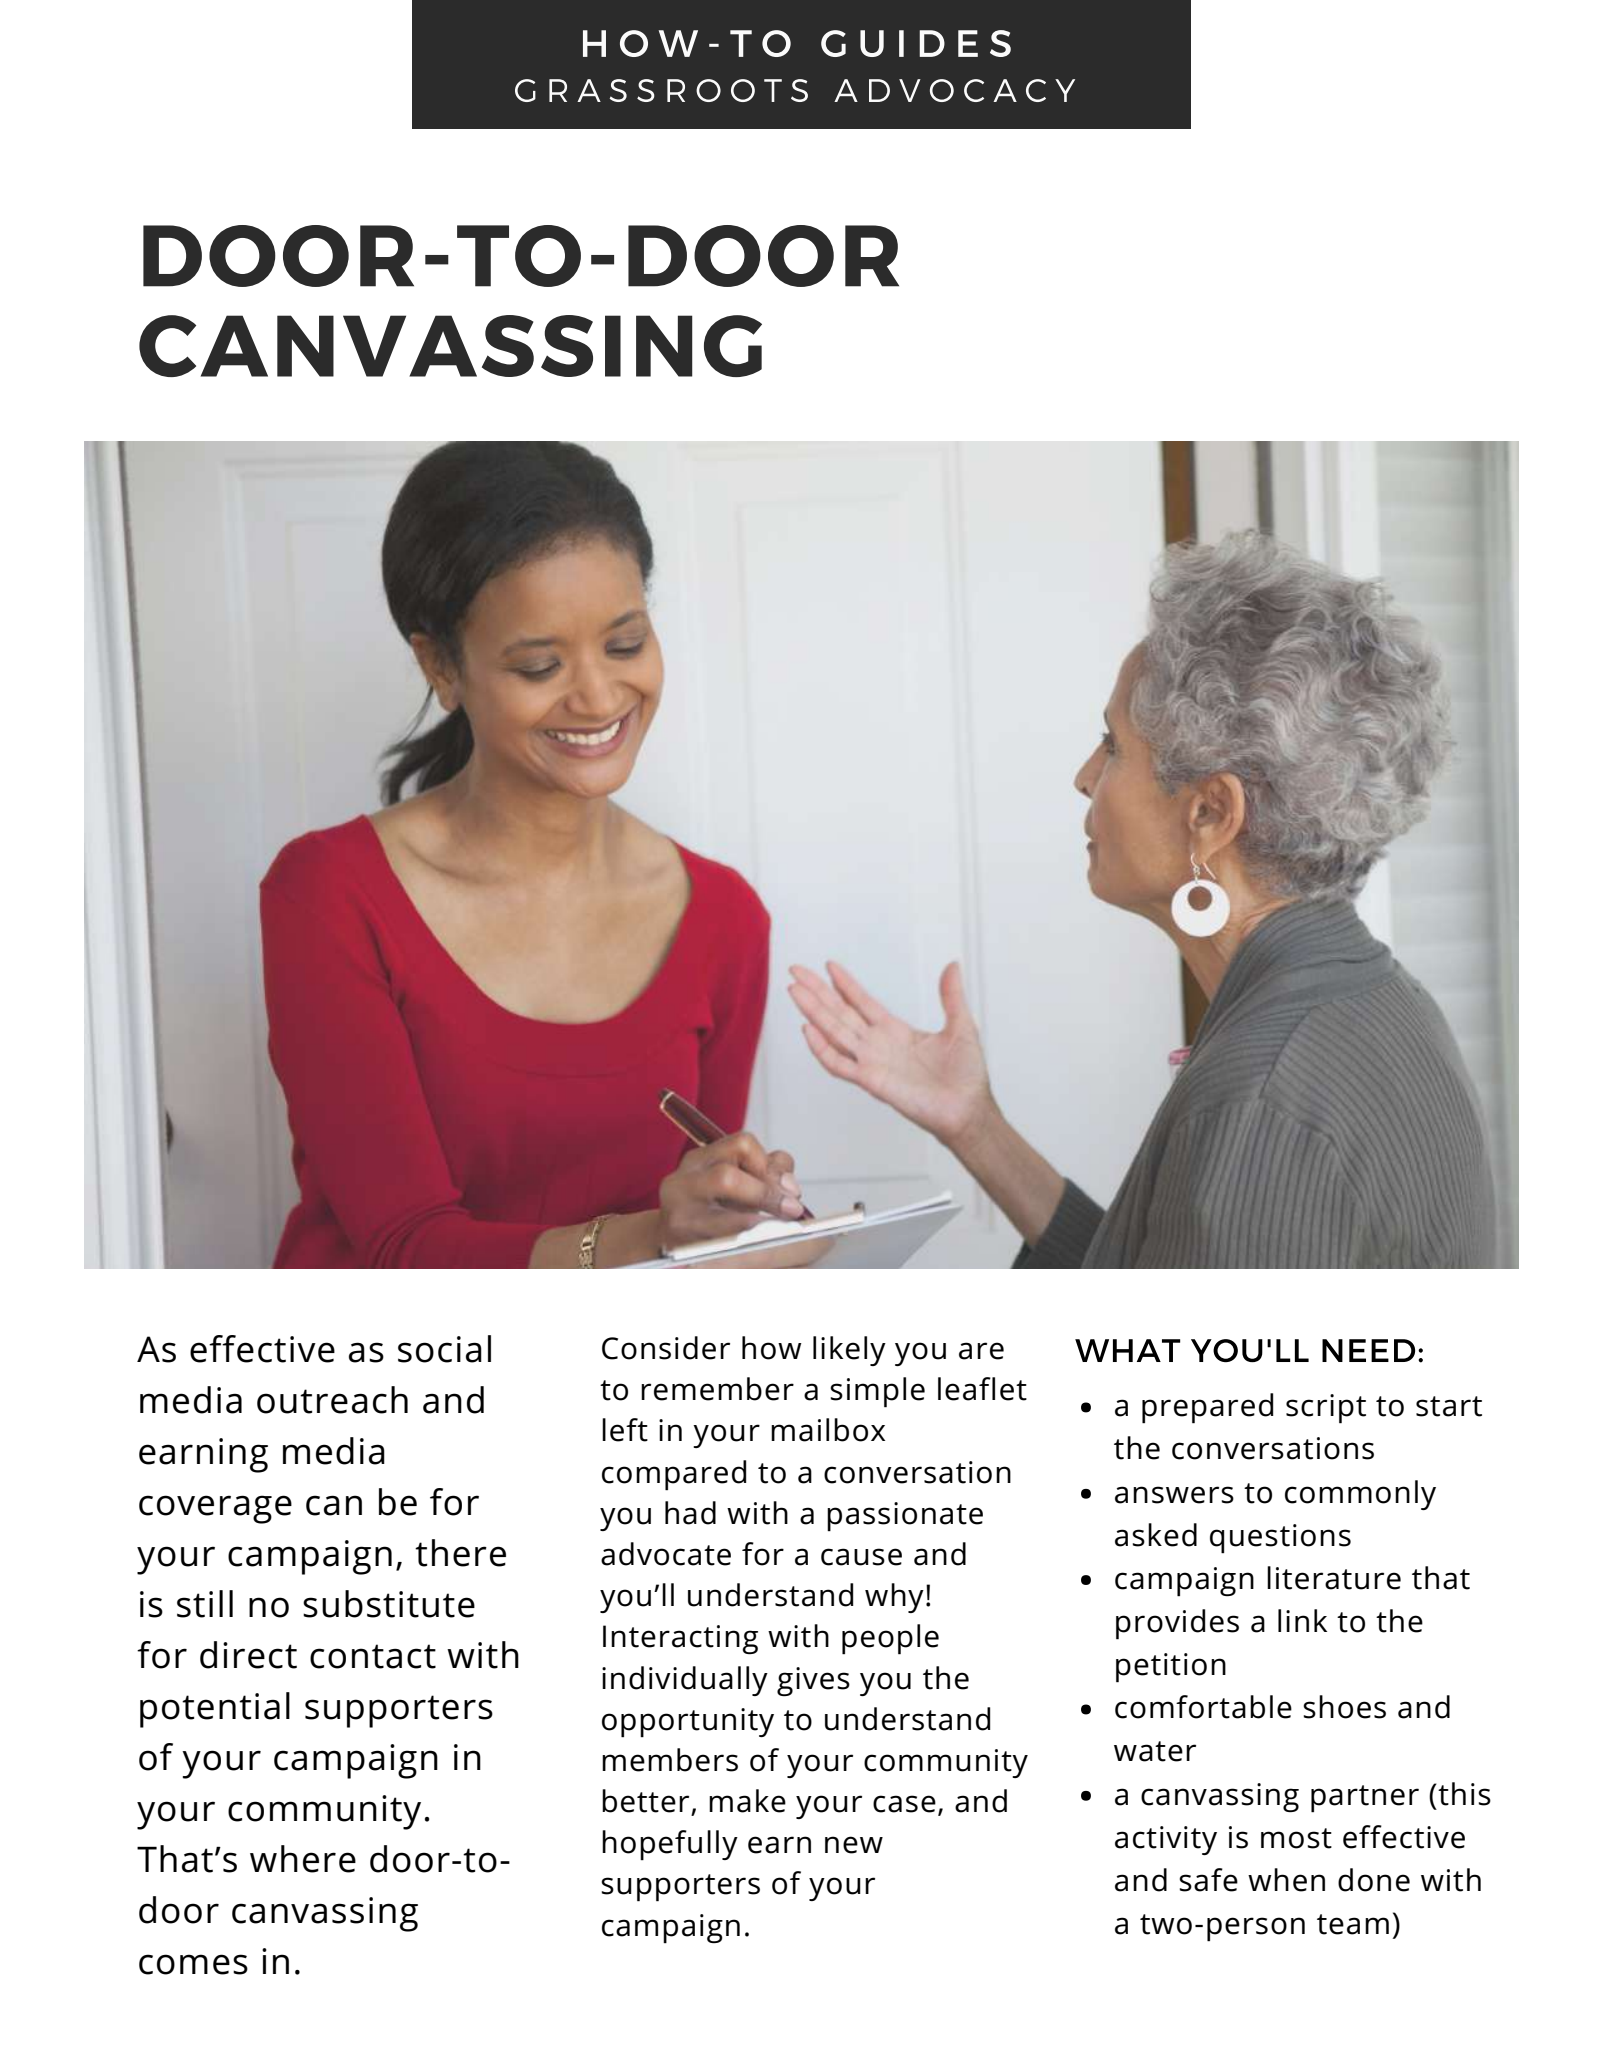 The width and height of the image is (1601, 2071). Describe the element at coordinates (460, 1553) in the image. I see `there` at that location.
